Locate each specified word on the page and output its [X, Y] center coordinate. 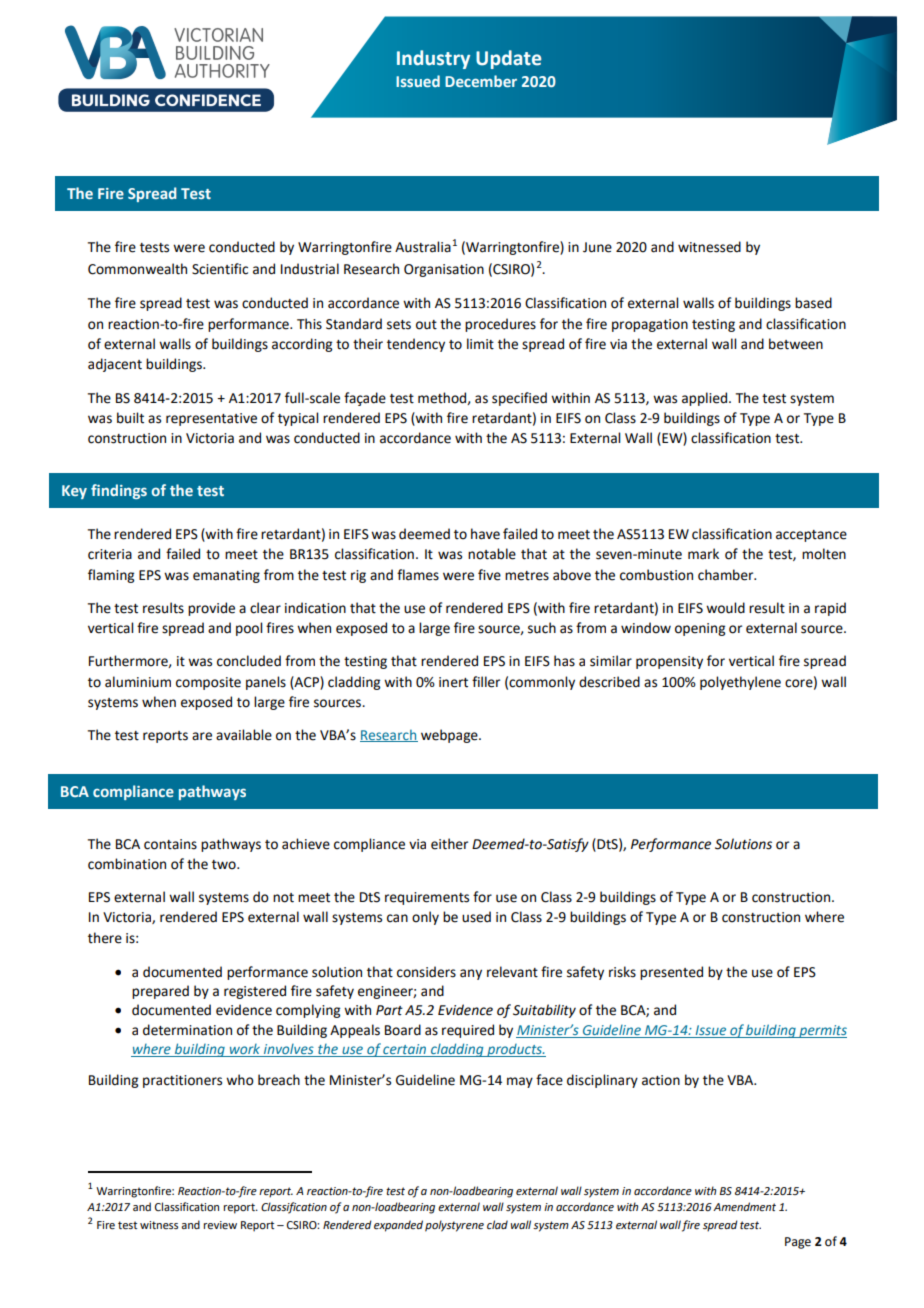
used [476, 917]
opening [700, 629]
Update [508, 59]
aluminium [138, 682]
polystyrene [454, 1226]
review [220, 1225]
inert [453, 682]
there [105, 938]
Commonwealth [137, 269]
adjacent [115, 365]
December [481, 81]
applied [704, 399]
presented [671, 973]
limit [480, 344]
